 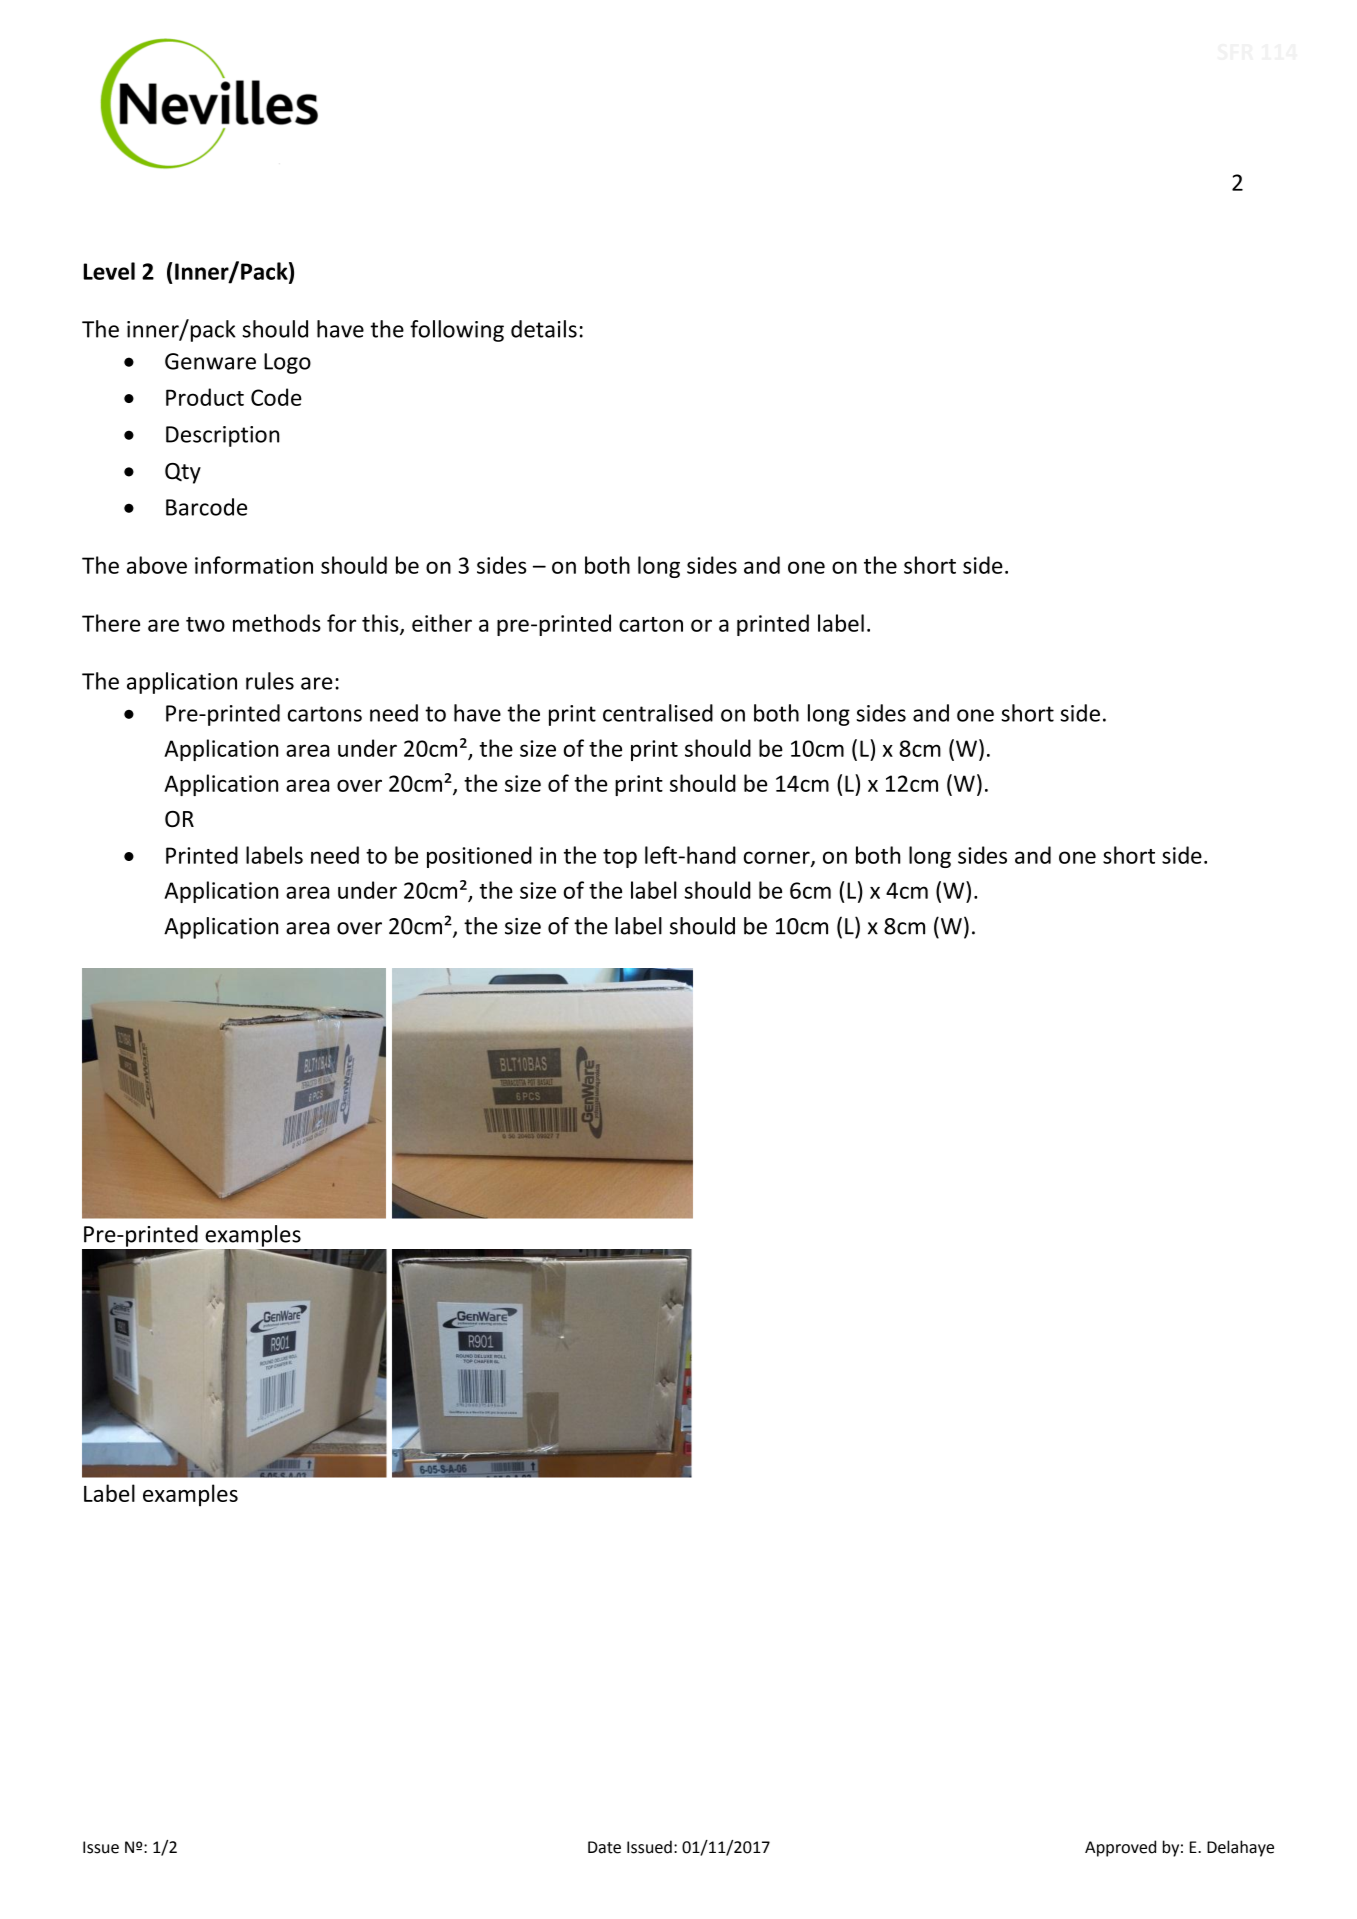 I want to click on details, so click(x=544, y=329).
